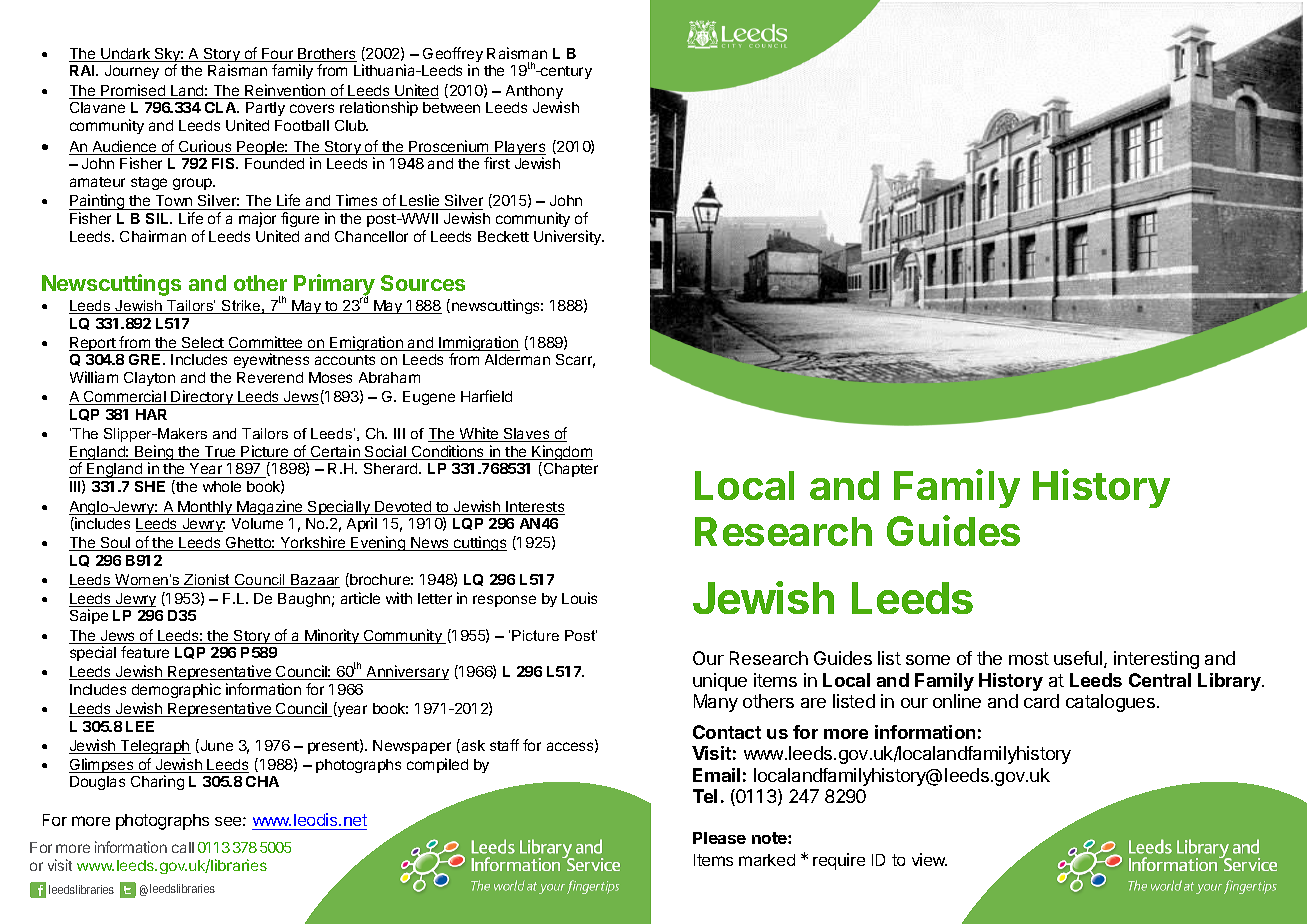 The width and height of the screenshot is (1307, 924). What do you see at coordinates (208, 581) in the screenshot?
I see `Zionist` at bounding box center [208, 581].
